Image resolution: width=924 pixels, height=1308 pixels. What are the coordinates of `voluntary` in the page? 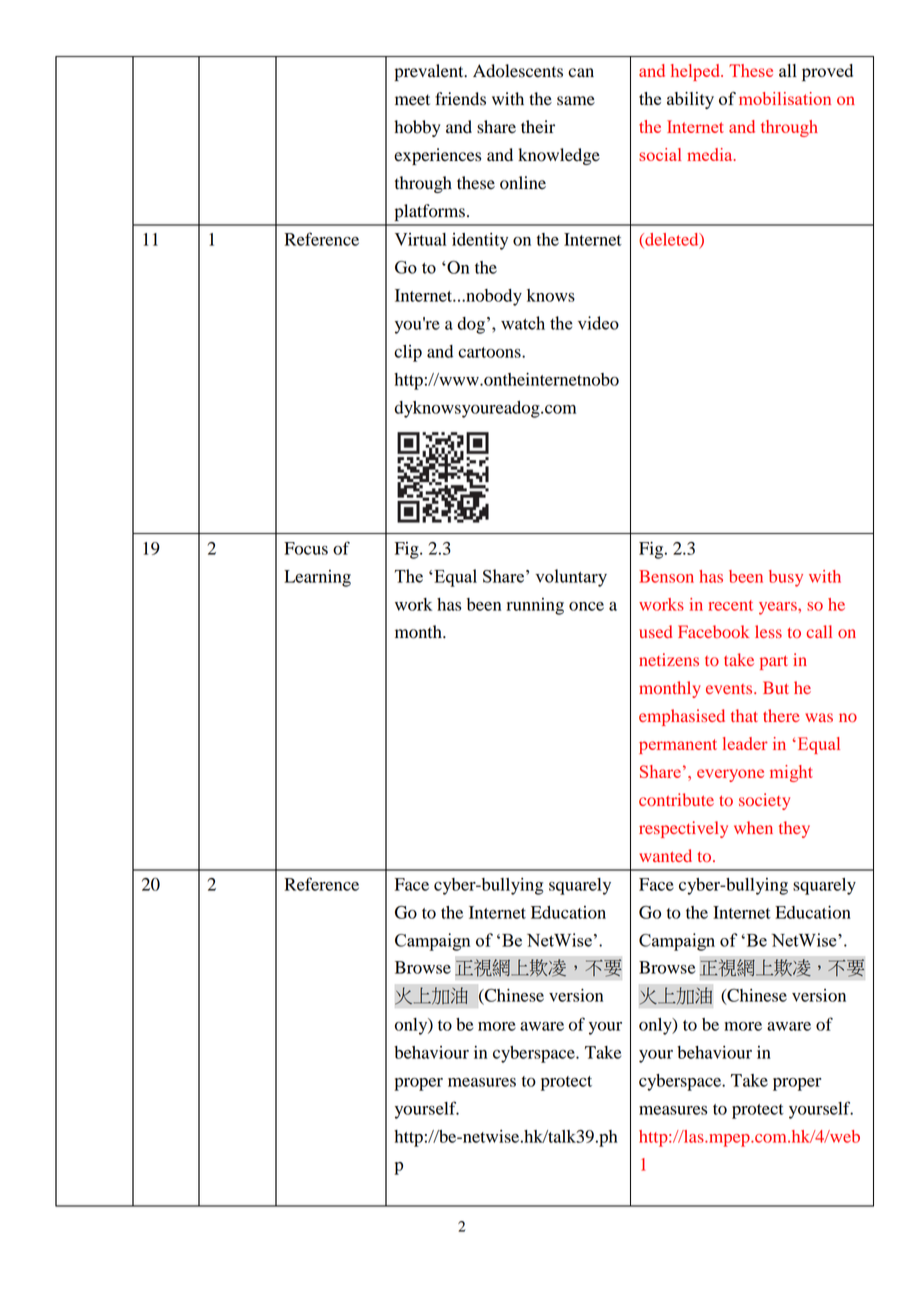 It's located at (571, 578).
